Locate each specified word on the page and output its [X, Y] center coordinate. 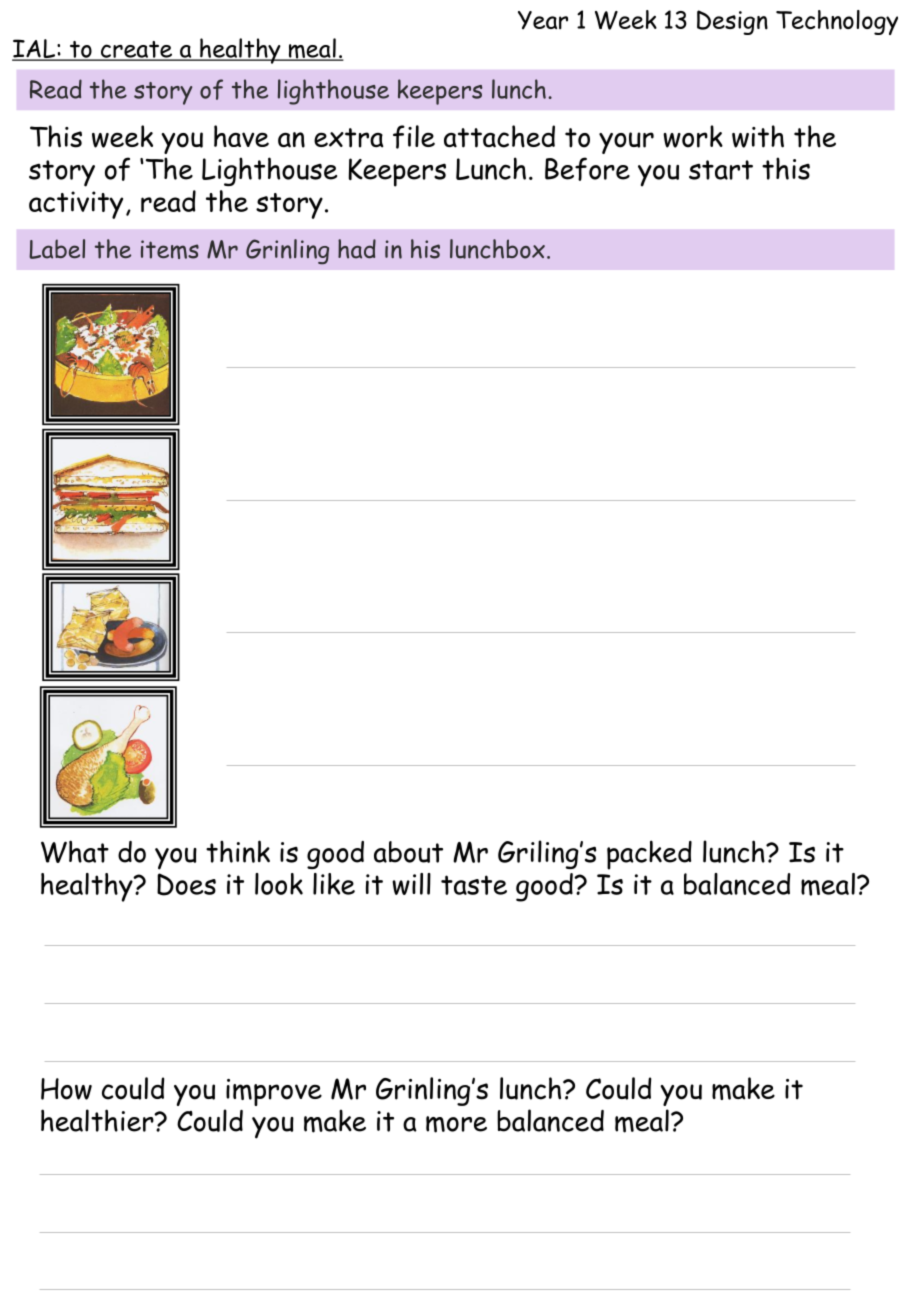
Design [732, 22]
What [75, 851]
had [357, 249]
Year [543, 20]
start [721, 170]
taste [474, 885]
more [456, 1124]
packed [649, 855]
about [408, 852]
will [411, 884]
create [137, 50]
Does [186, 884]
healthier [98, 1120]
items [170, 249]
